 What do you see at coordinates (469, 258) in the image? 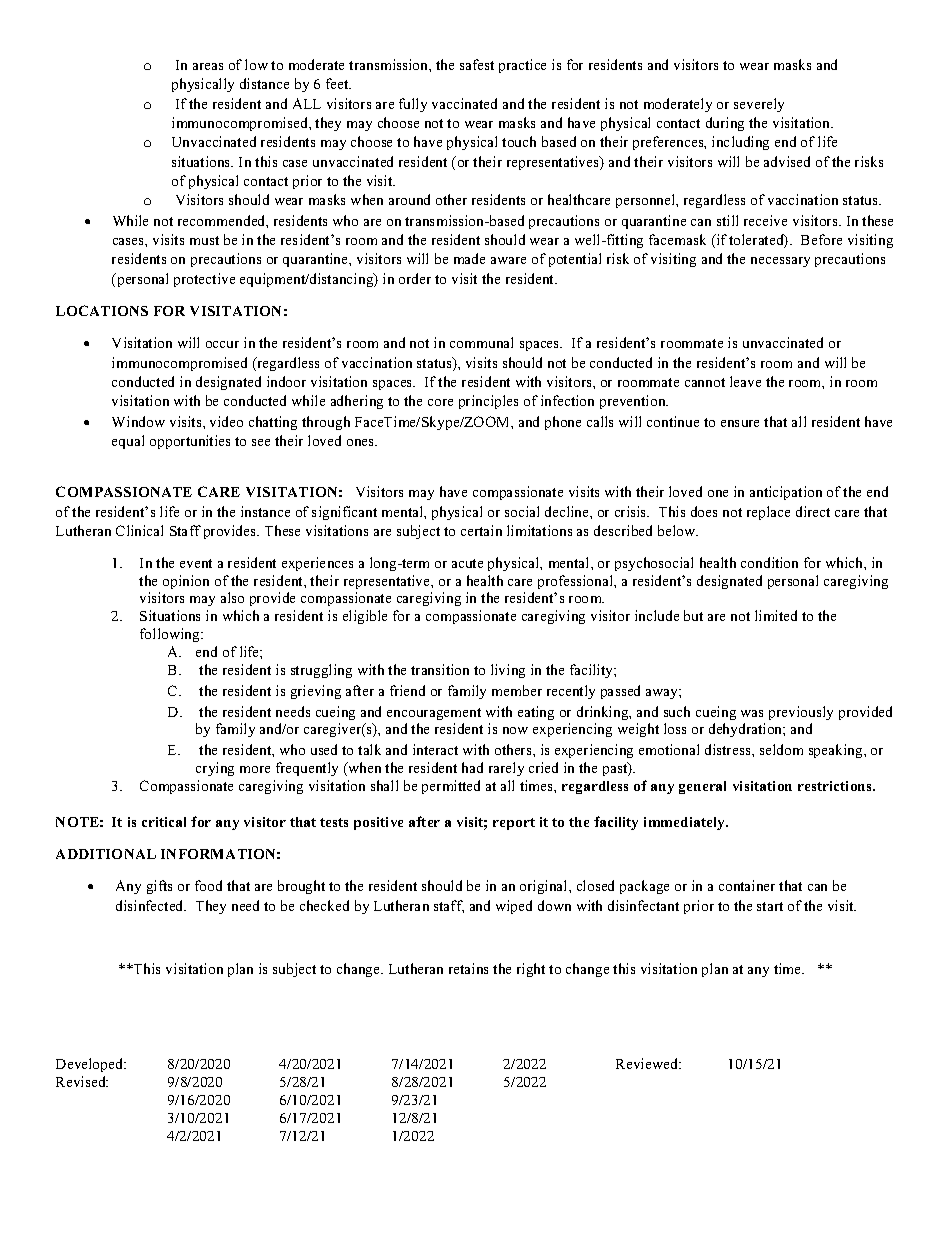
I see `made` at bounding box center [469, 258].
